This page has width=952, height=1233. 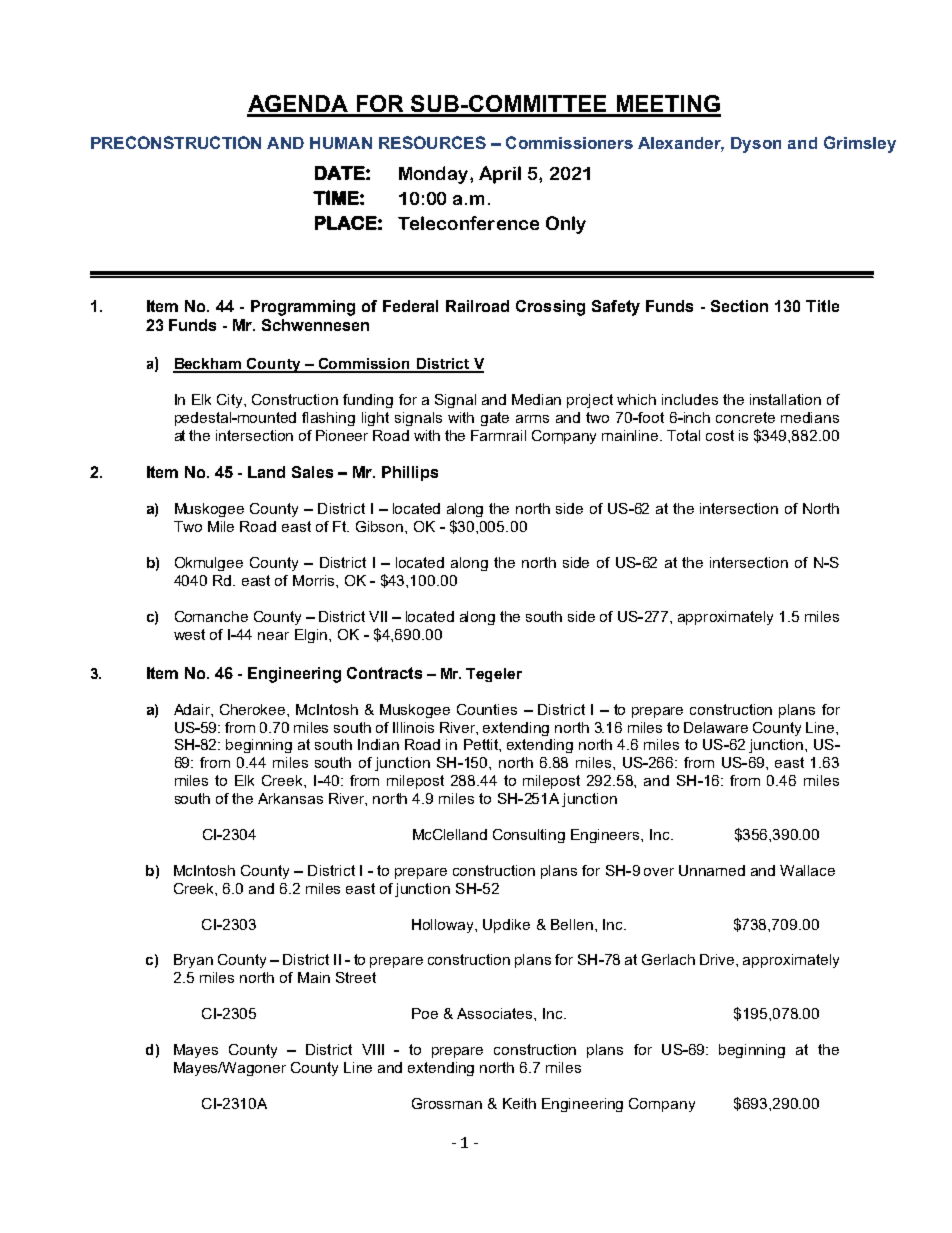 What do you see at coordinates (500, 175) in the page?
I see `April` at bounding box center [500, 175].
